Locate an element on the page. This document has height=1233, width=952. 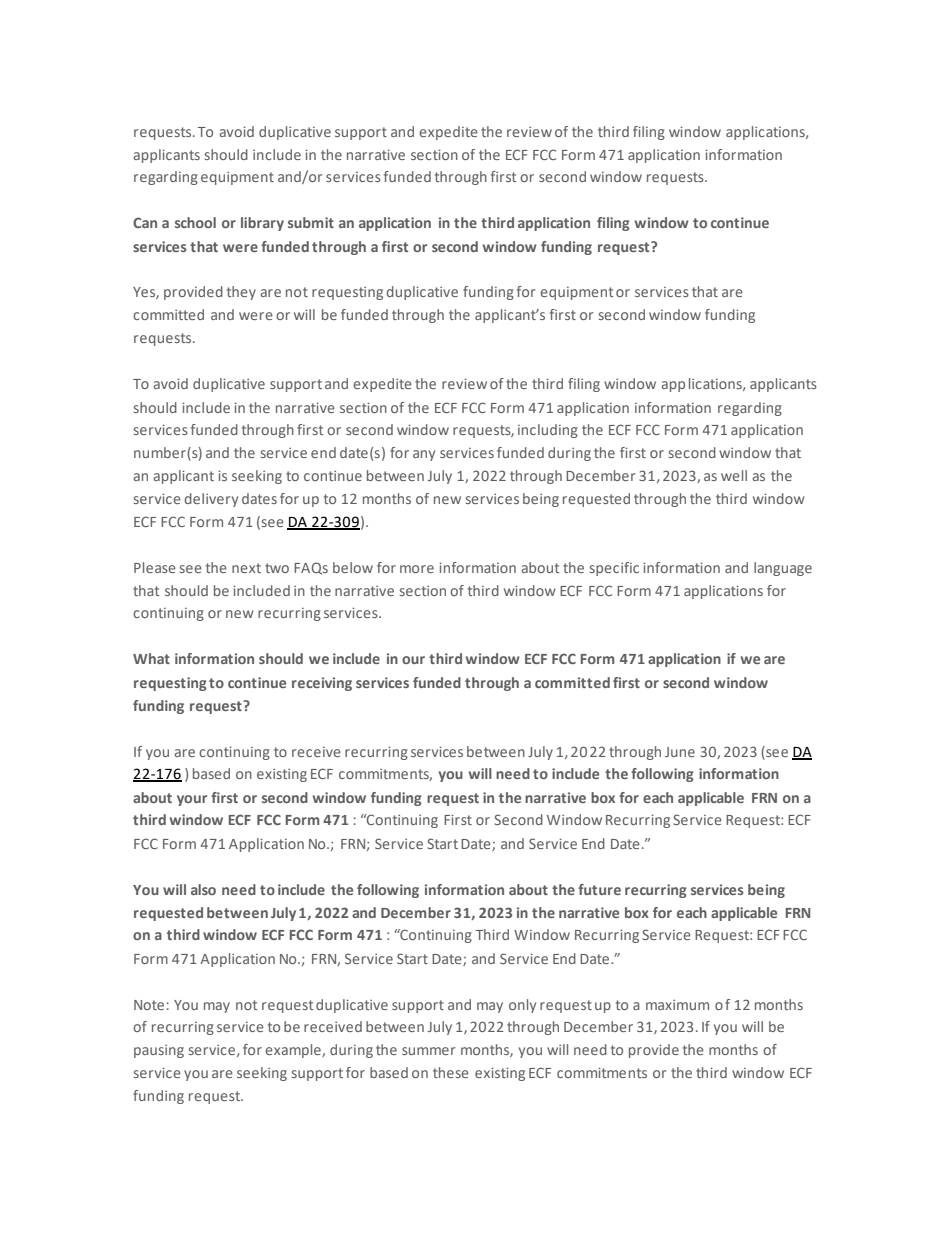
any is located at coordinates (424, 455).
